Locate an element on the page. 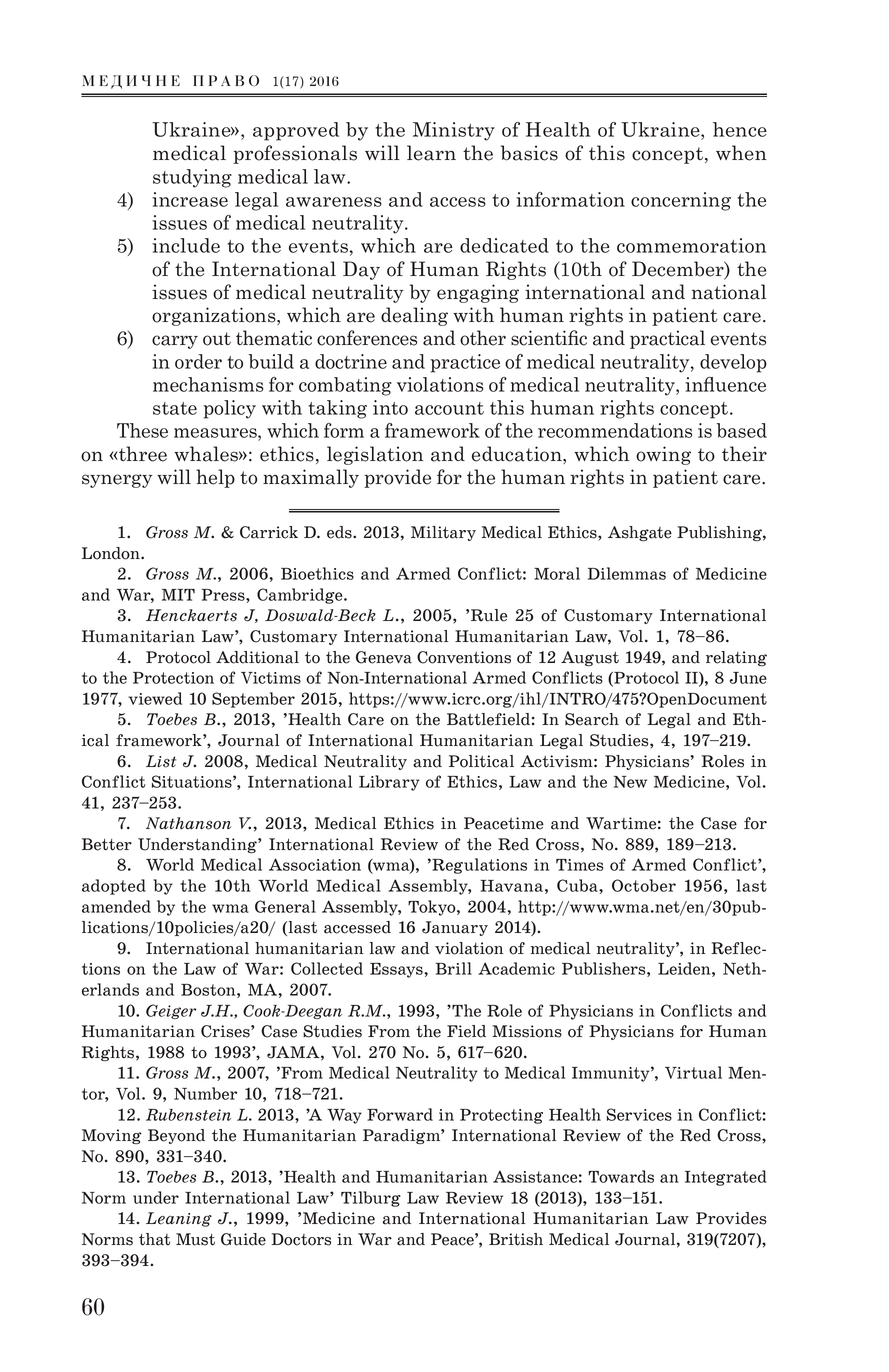 This page has width=889, height=1372. Protection is located at coordinates (173, 678).
